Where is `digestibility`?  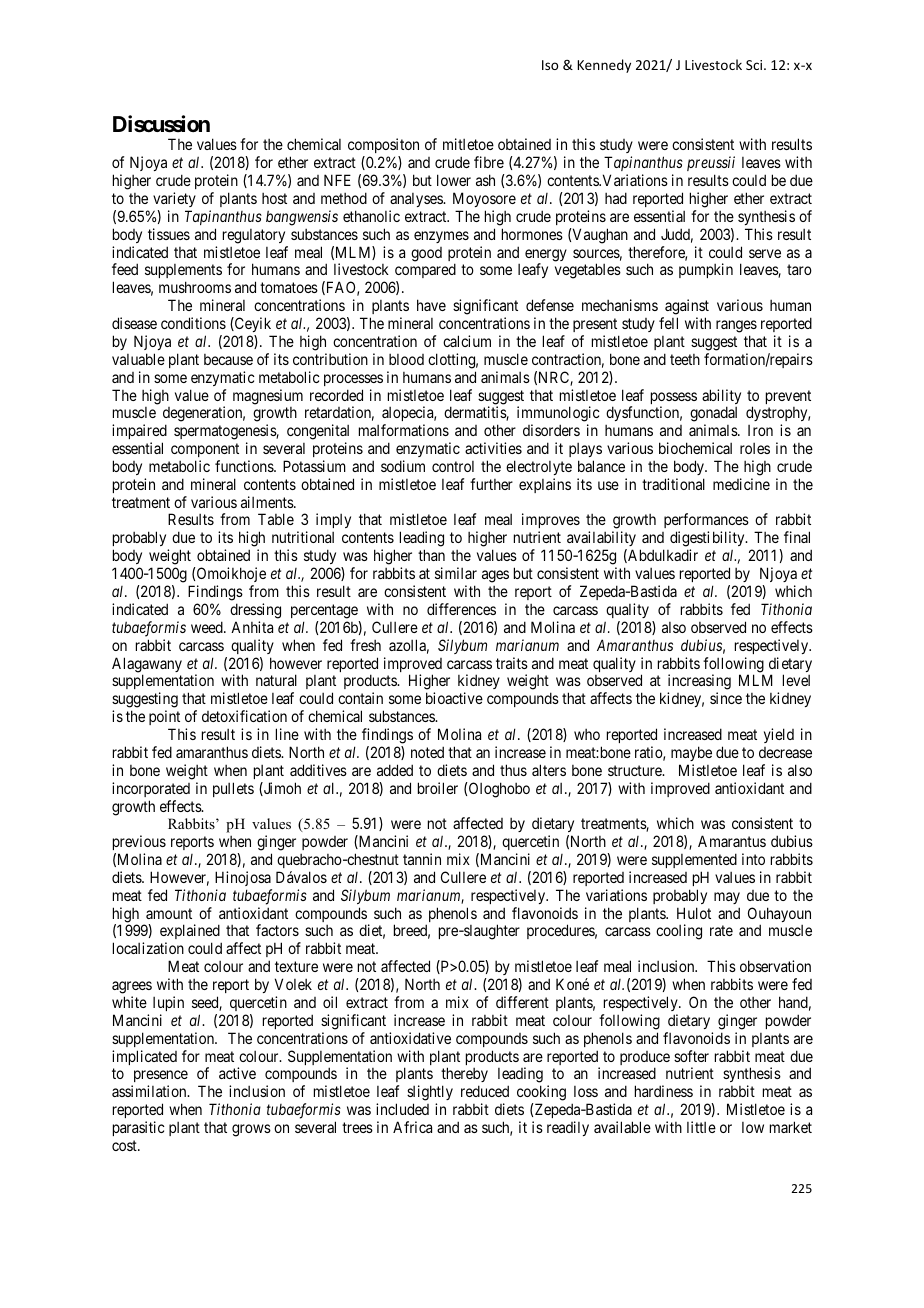 digestibility is located at coordinates (708, 540).
